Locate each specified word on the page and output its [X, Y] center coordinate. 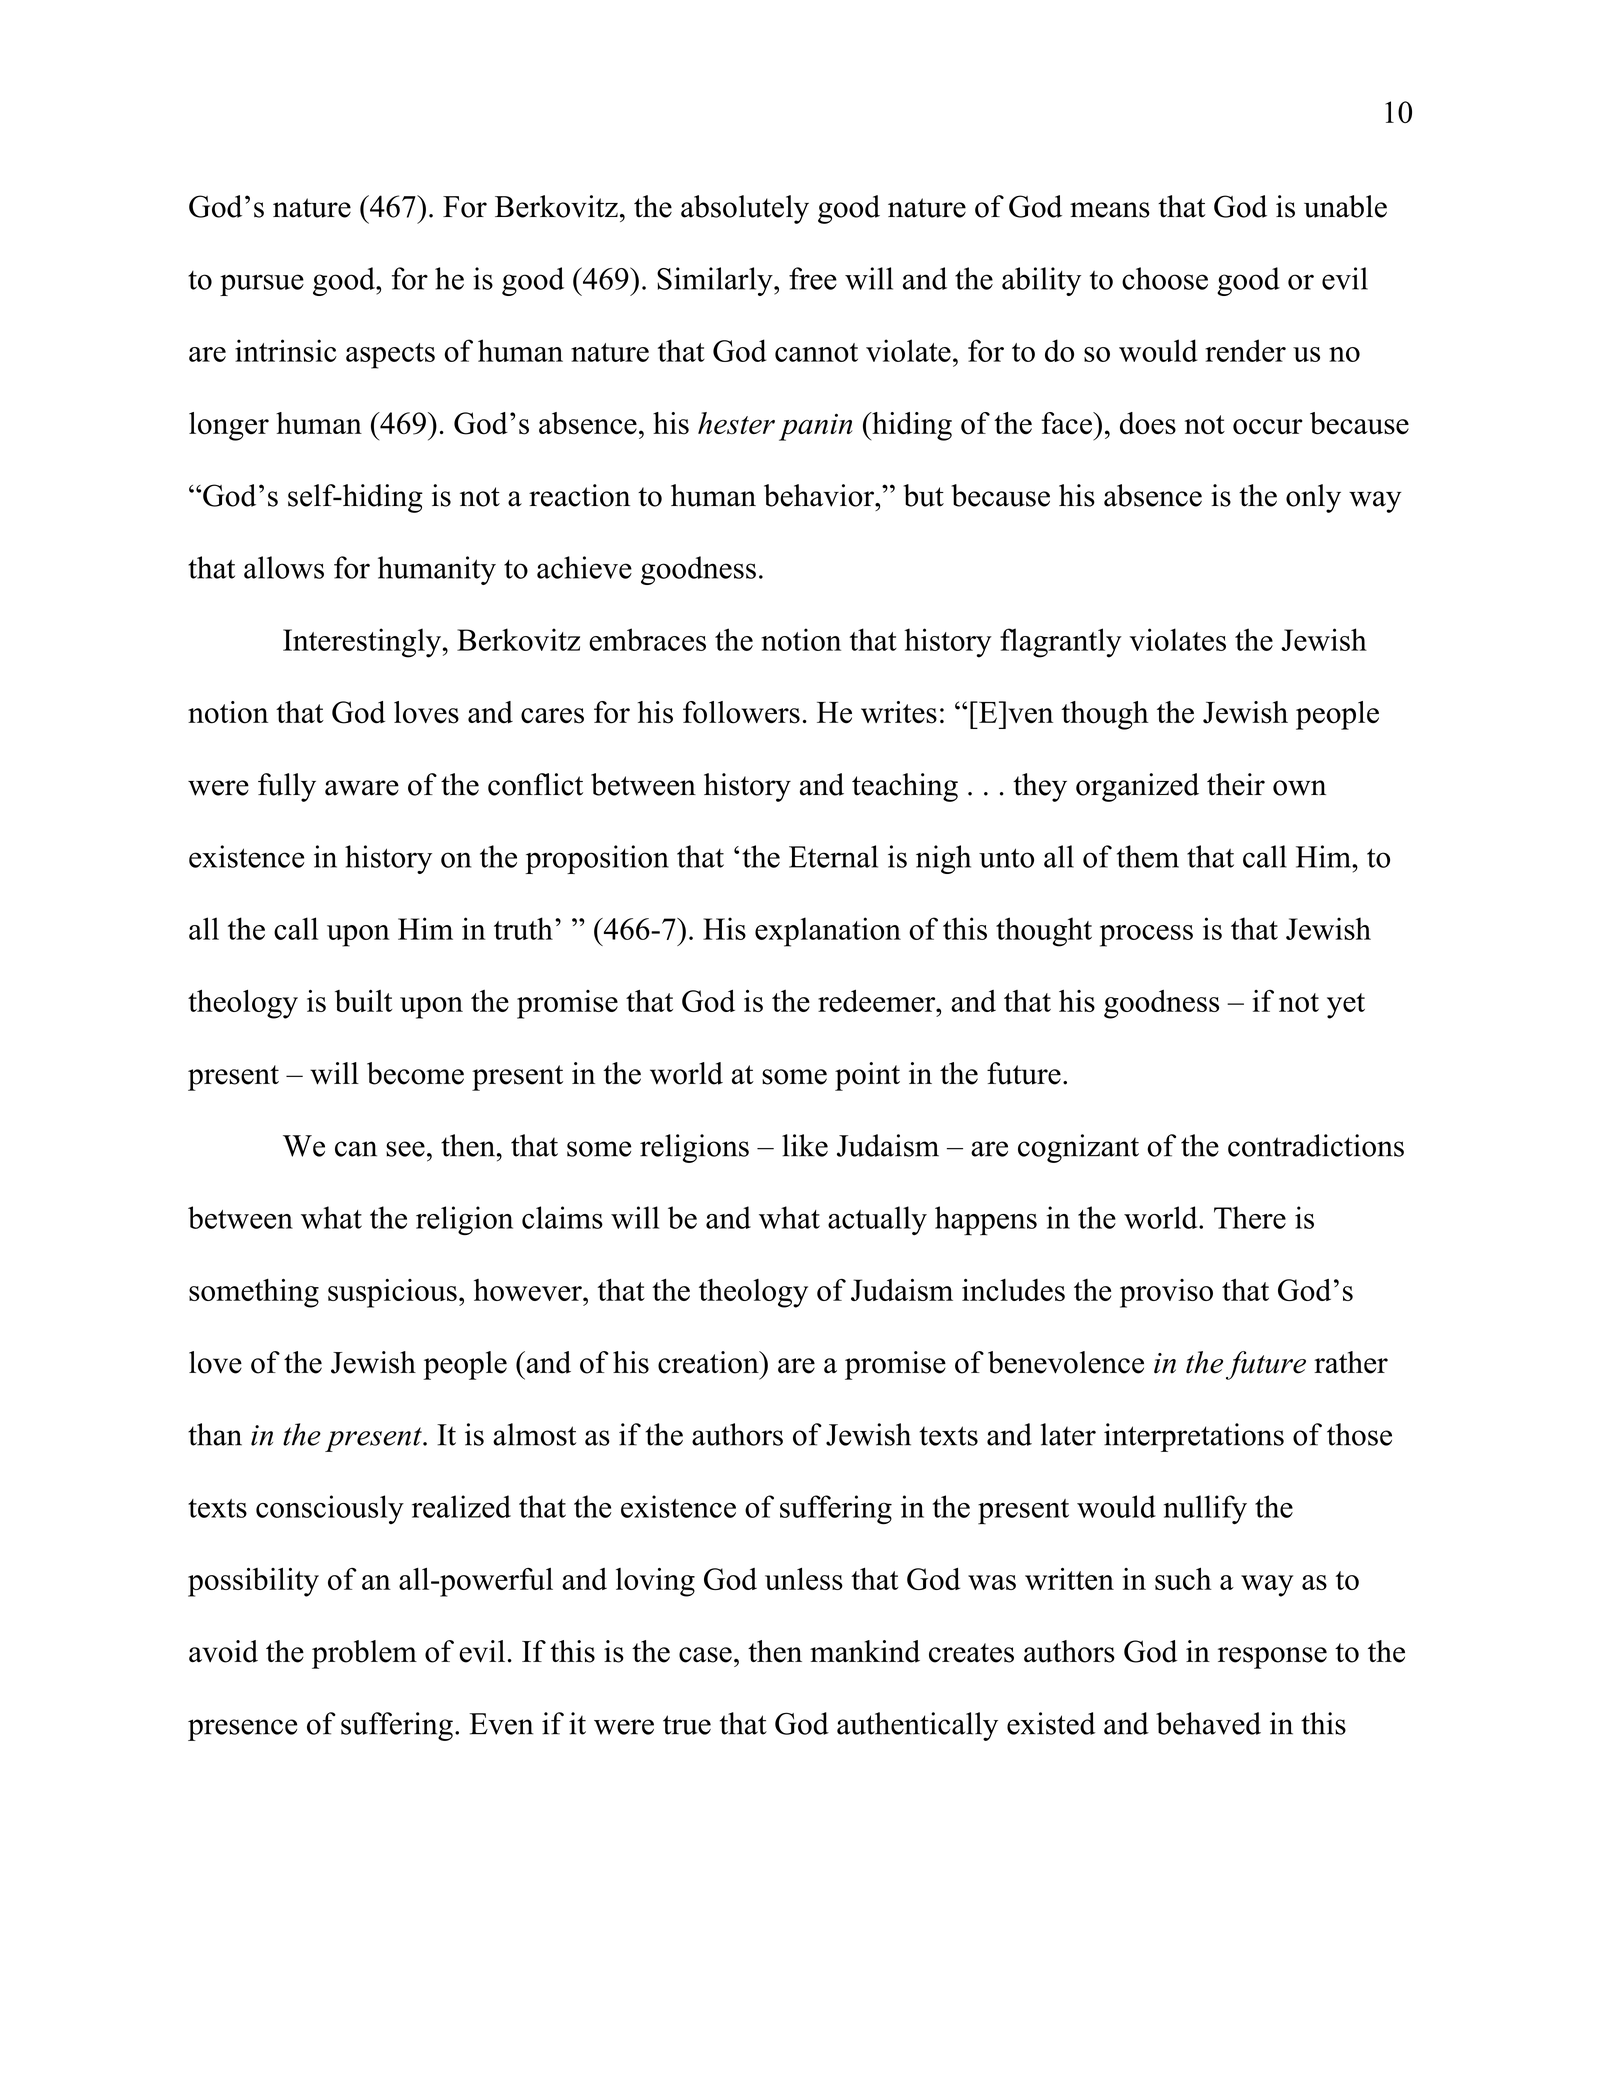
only [1313, 498]
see [405, 1149]
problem [364, 1654]
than [215, 1434]
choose [1165, 278]
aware [362, 788]
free [813, 278]
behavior [820, 495]
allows [284, 567]
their [1236, 784]
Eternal [833, 856]
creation [709, 1362]
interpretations [1194, 1437]
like [805, 1145]
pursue [262, 285]
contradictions [1316, 1145]
